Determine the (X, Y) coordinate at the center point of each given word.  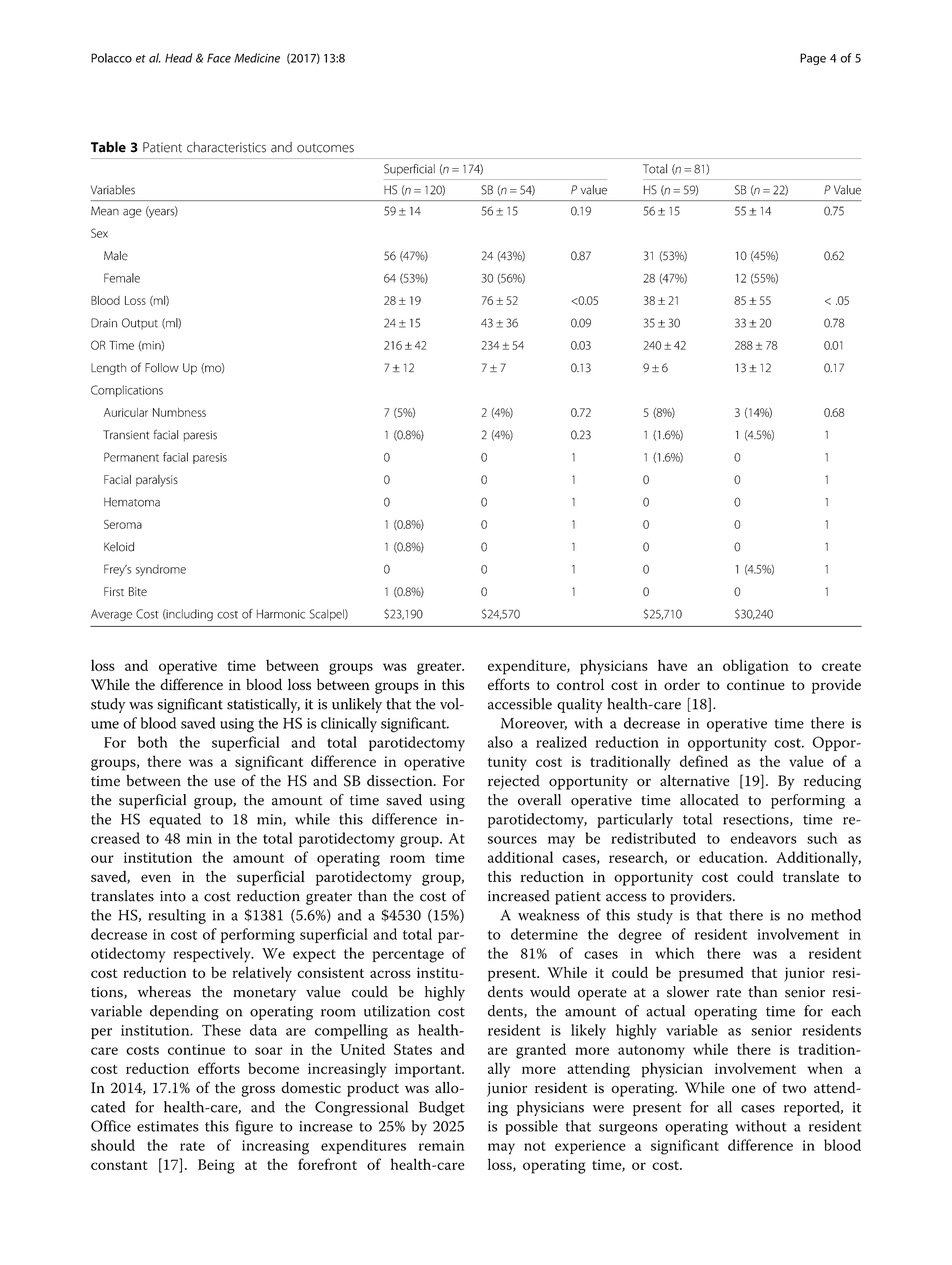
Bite (138, 591)
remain (441, 1145)
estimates (168, 1126)
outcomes (325, 148)
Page (813, 59)
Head (179, 58)
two (794, 1089)
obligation (756, 667)
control (580, 684)
